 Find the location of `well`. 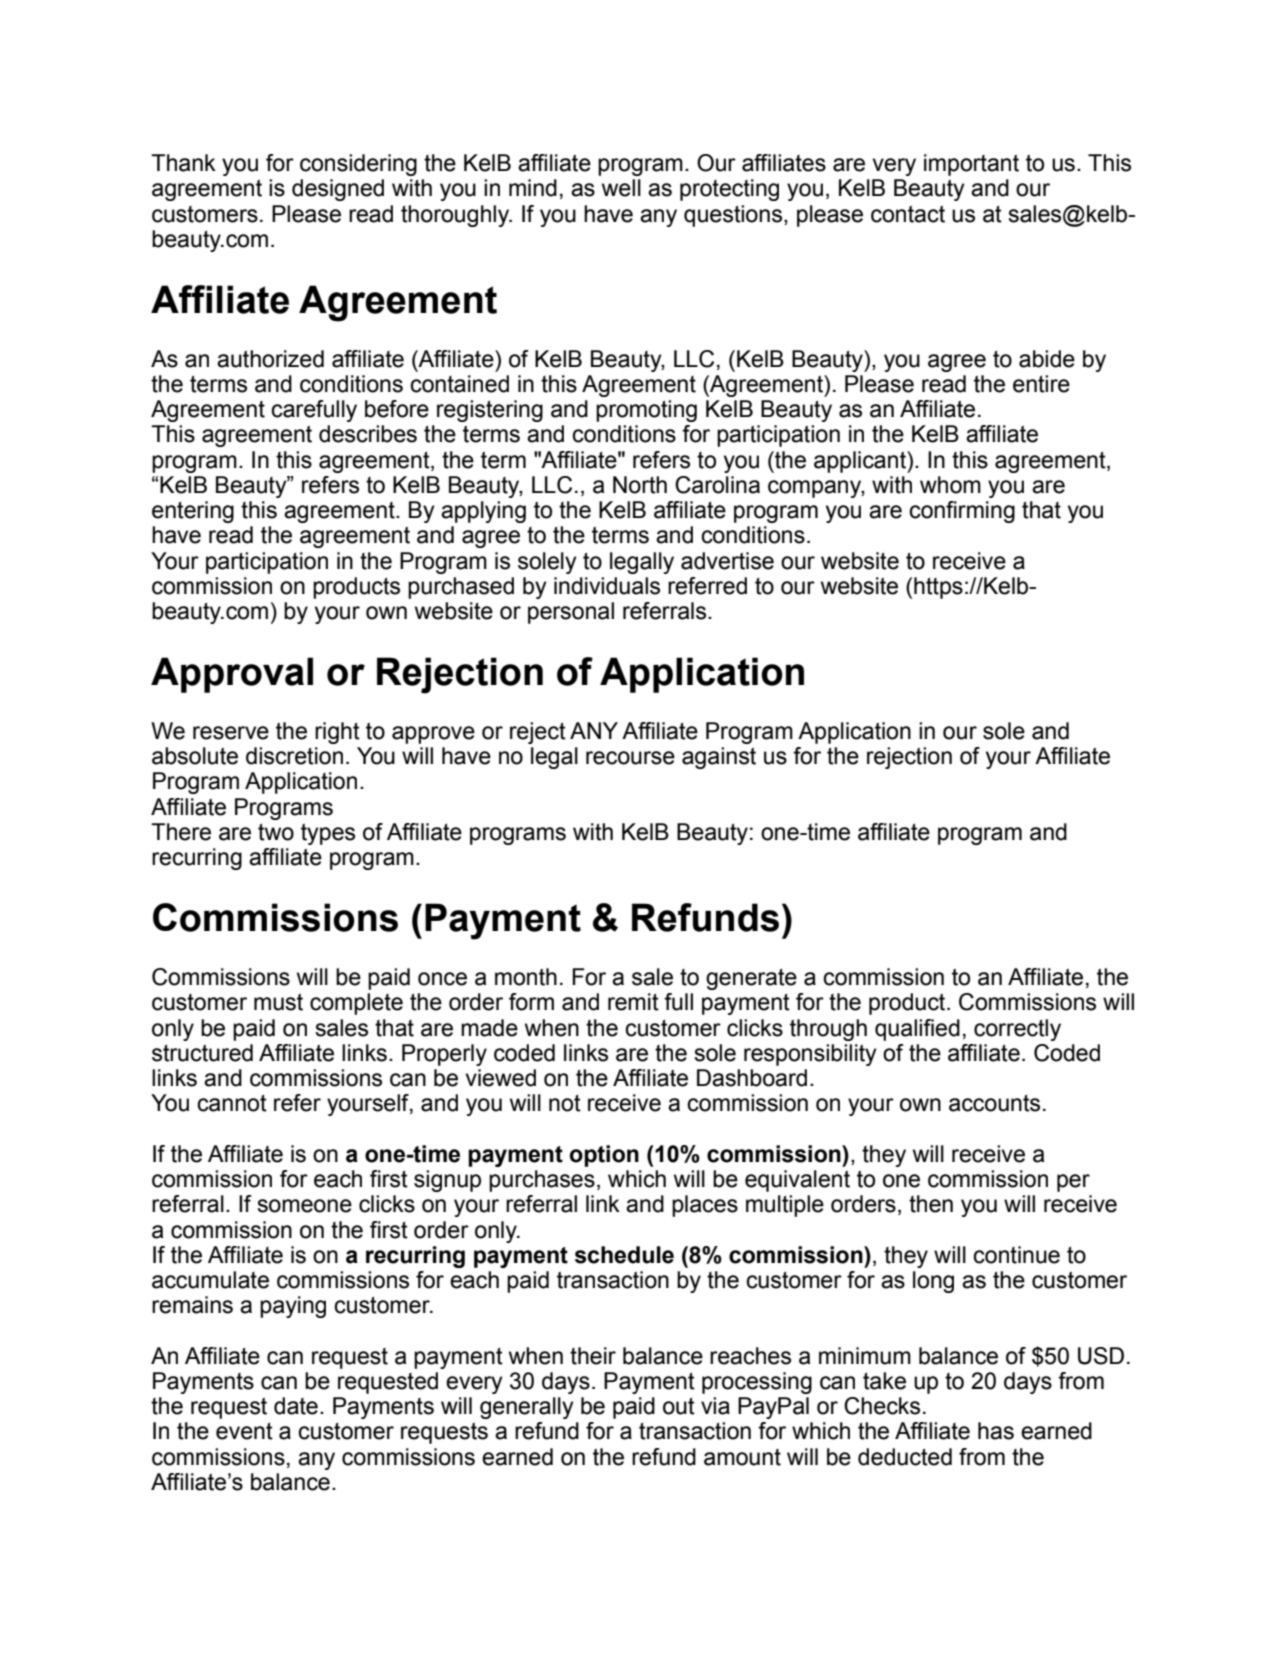

well is located at coordinates (621, 188).
